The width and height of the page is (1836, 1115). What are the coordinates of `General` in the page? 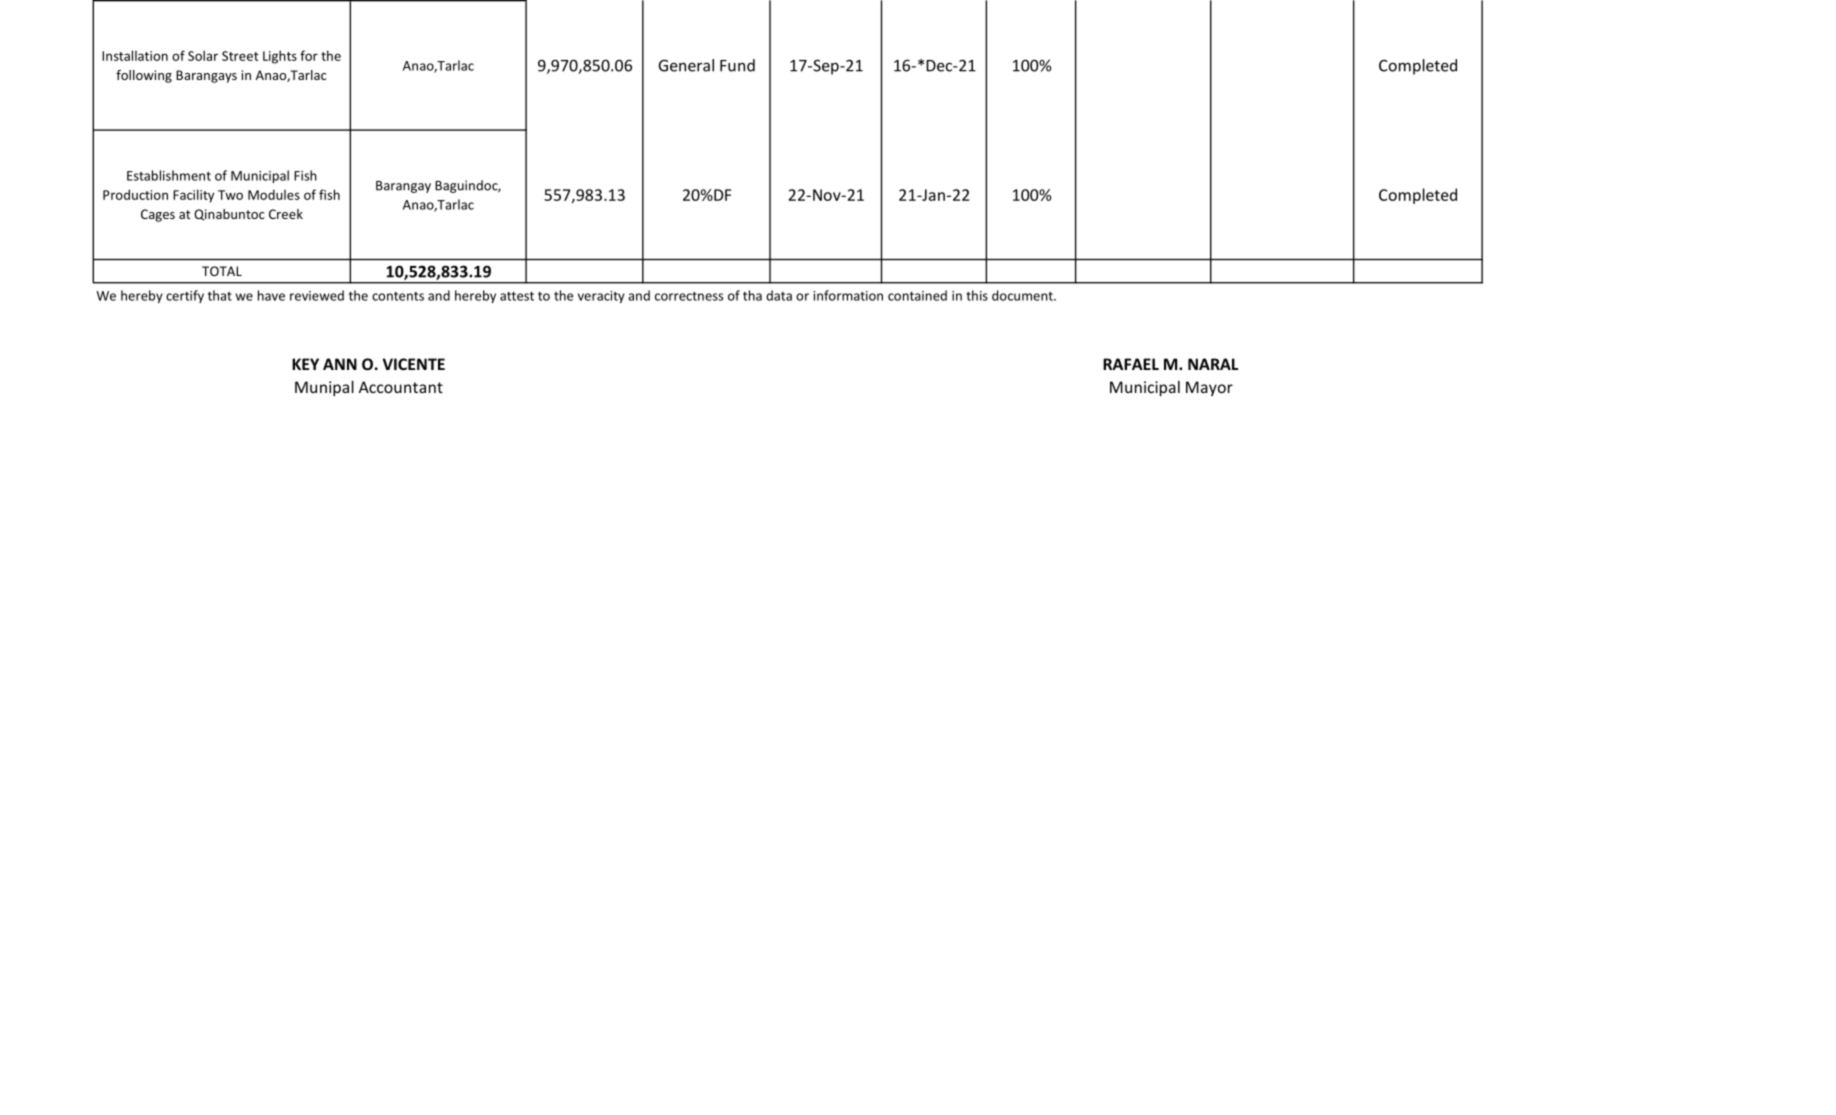 It's located at (686, 65).
